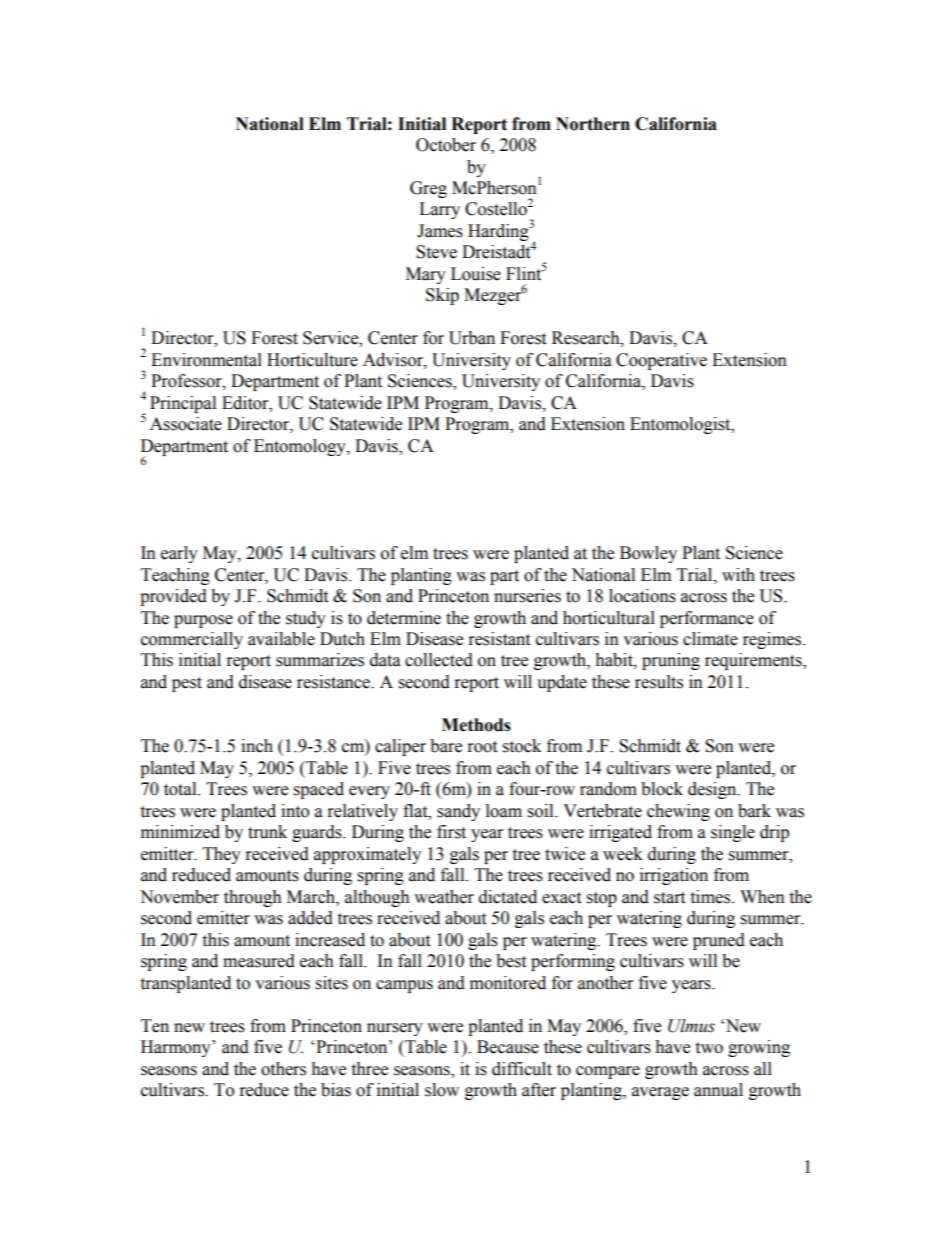 This screenshot has width=952, height=1233. What do you see at coordinates (446, 145) in the screenshot?
I see `October` at bounding box center [446, 145].
